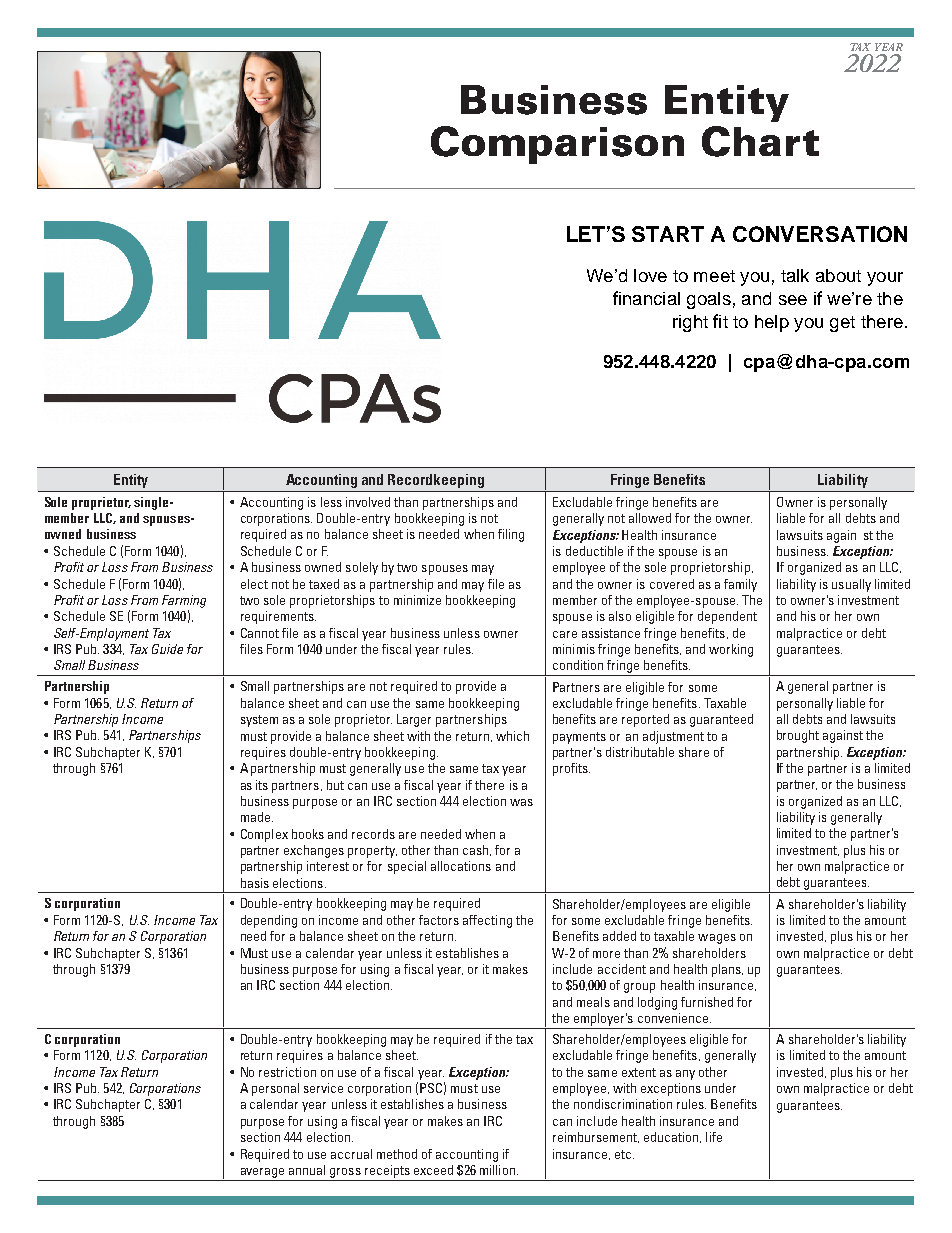 Image resolution: width=952 pixels, height=1233 pixels. What do you see at coordinates (262, 1173) in the page?
I see `average` at bounding box center [262, 1173].
